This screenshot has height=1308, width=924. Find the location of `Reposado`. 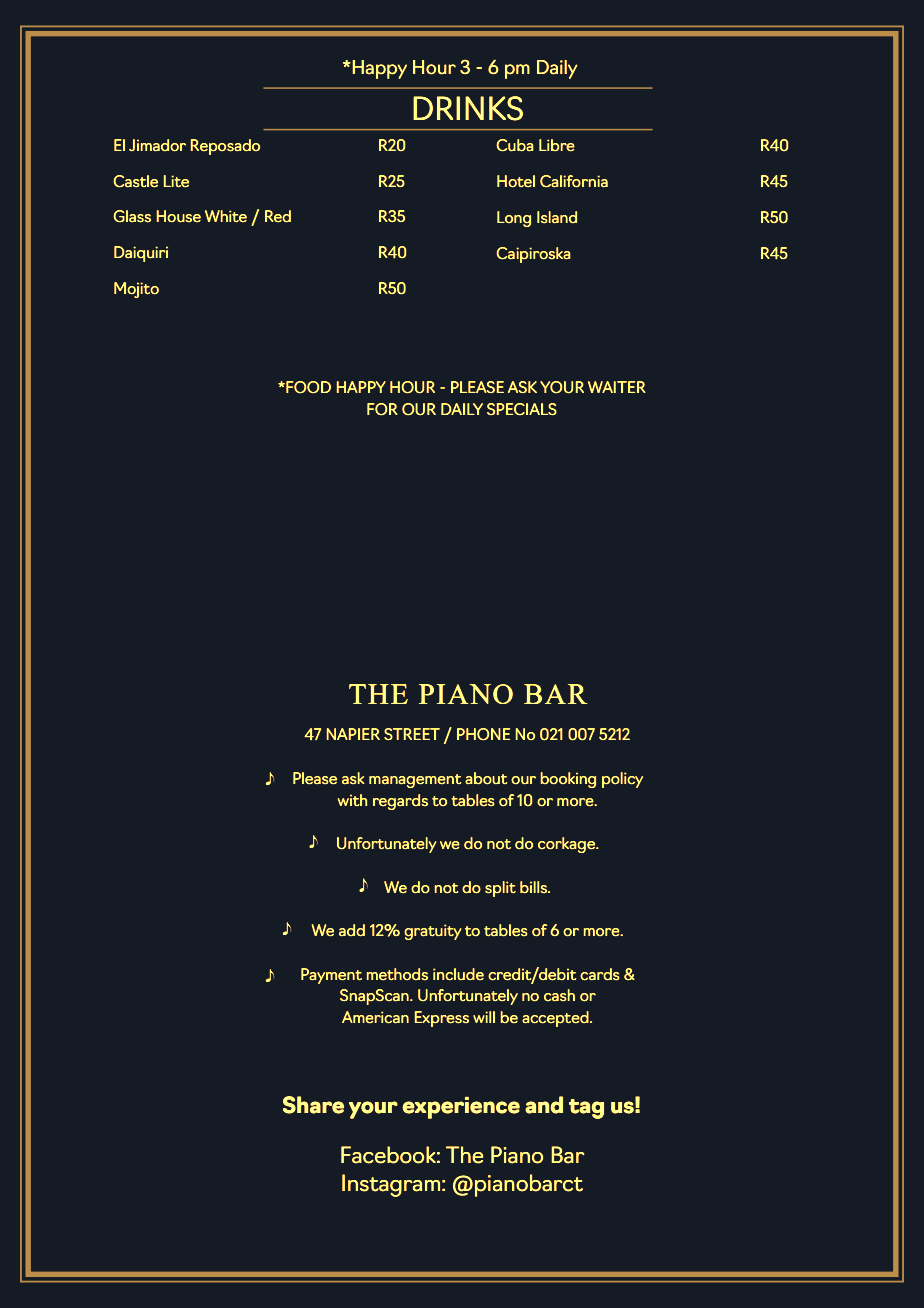

Reposado is located at coordinates (225, 147).
